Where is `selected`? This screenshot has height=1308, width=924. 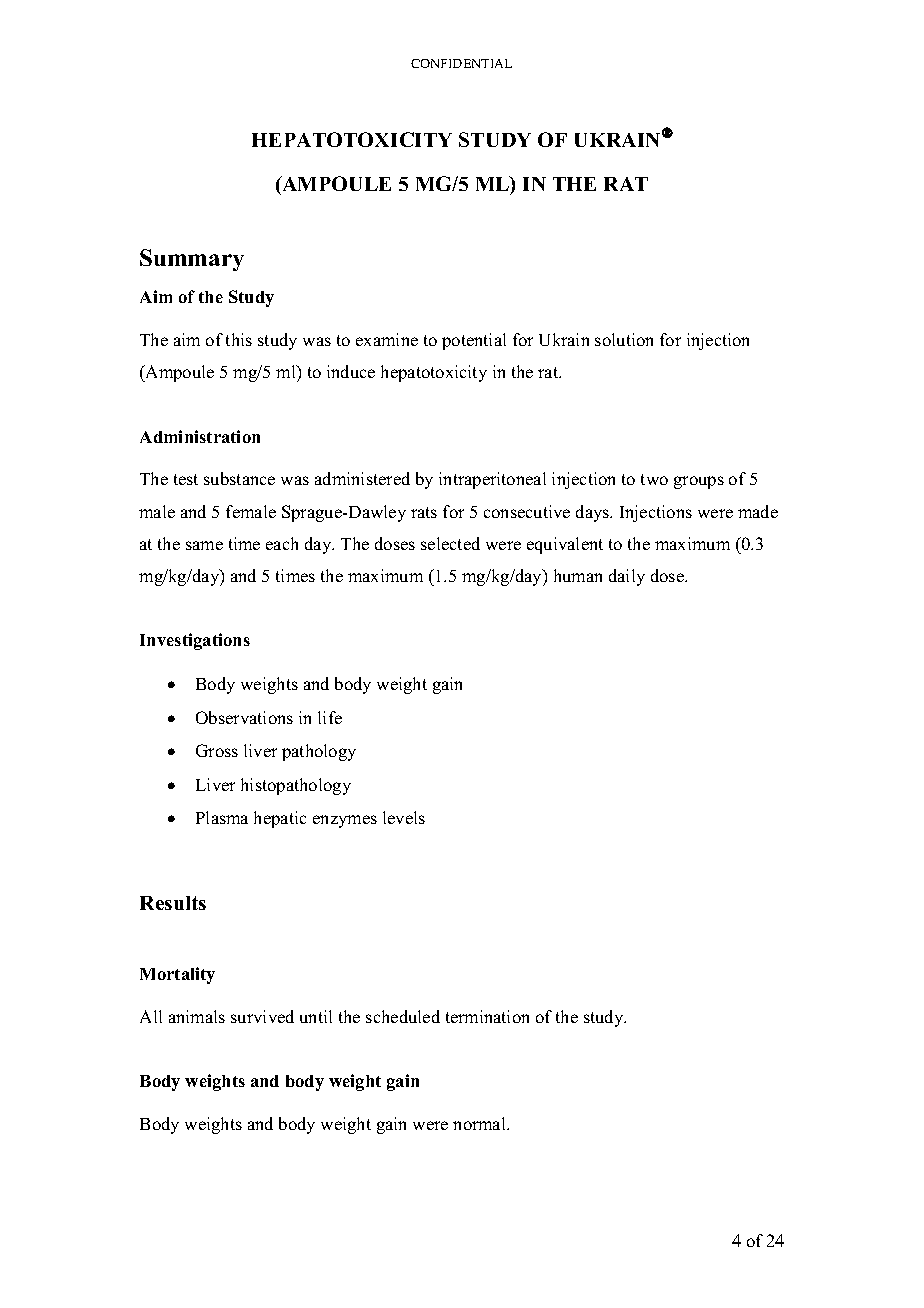
selected is located at coordinates (450, 543).
